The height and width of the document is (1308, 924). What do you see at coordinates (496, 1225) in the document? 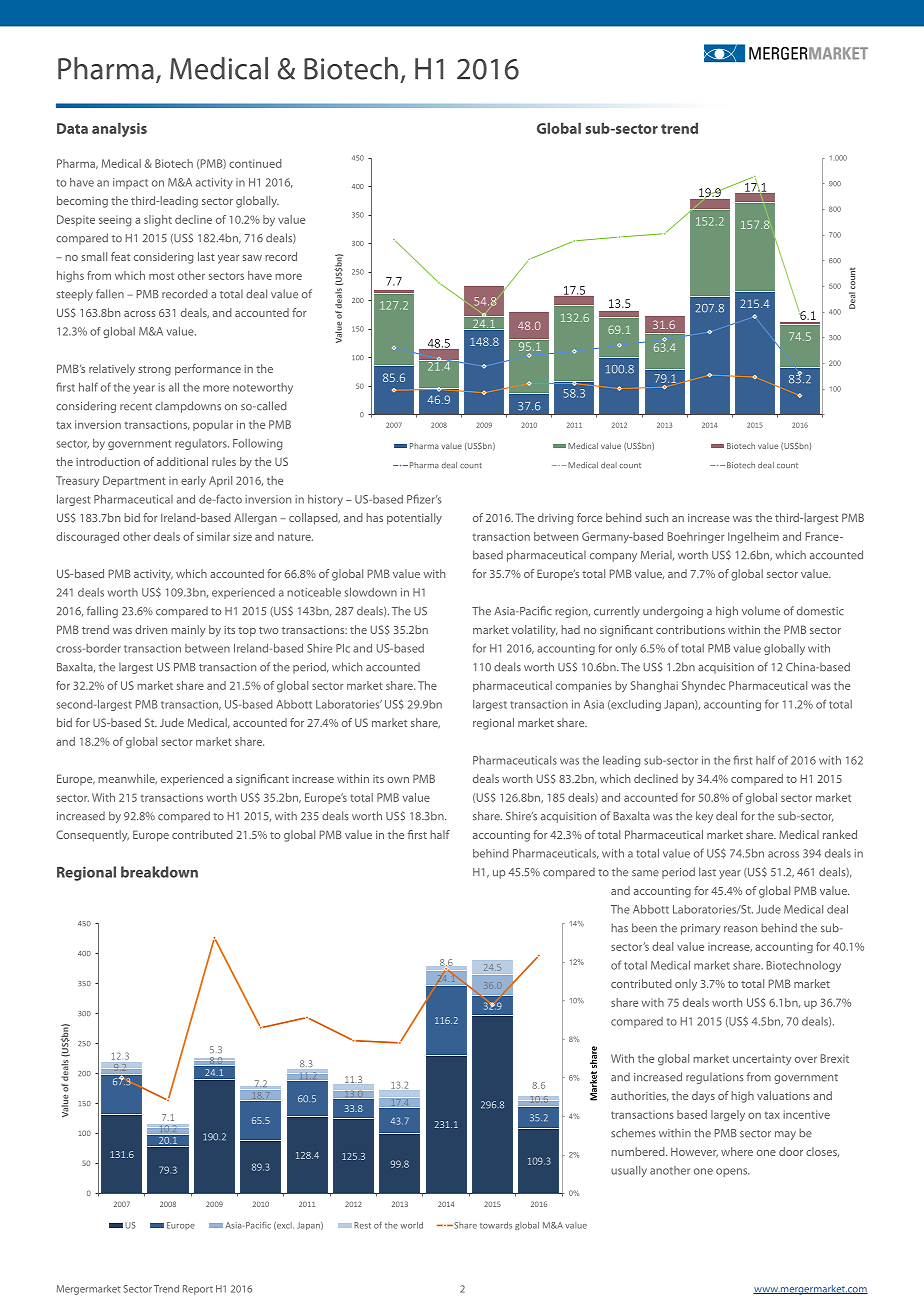
I see `towards` at bounding box center [496, 1225].
